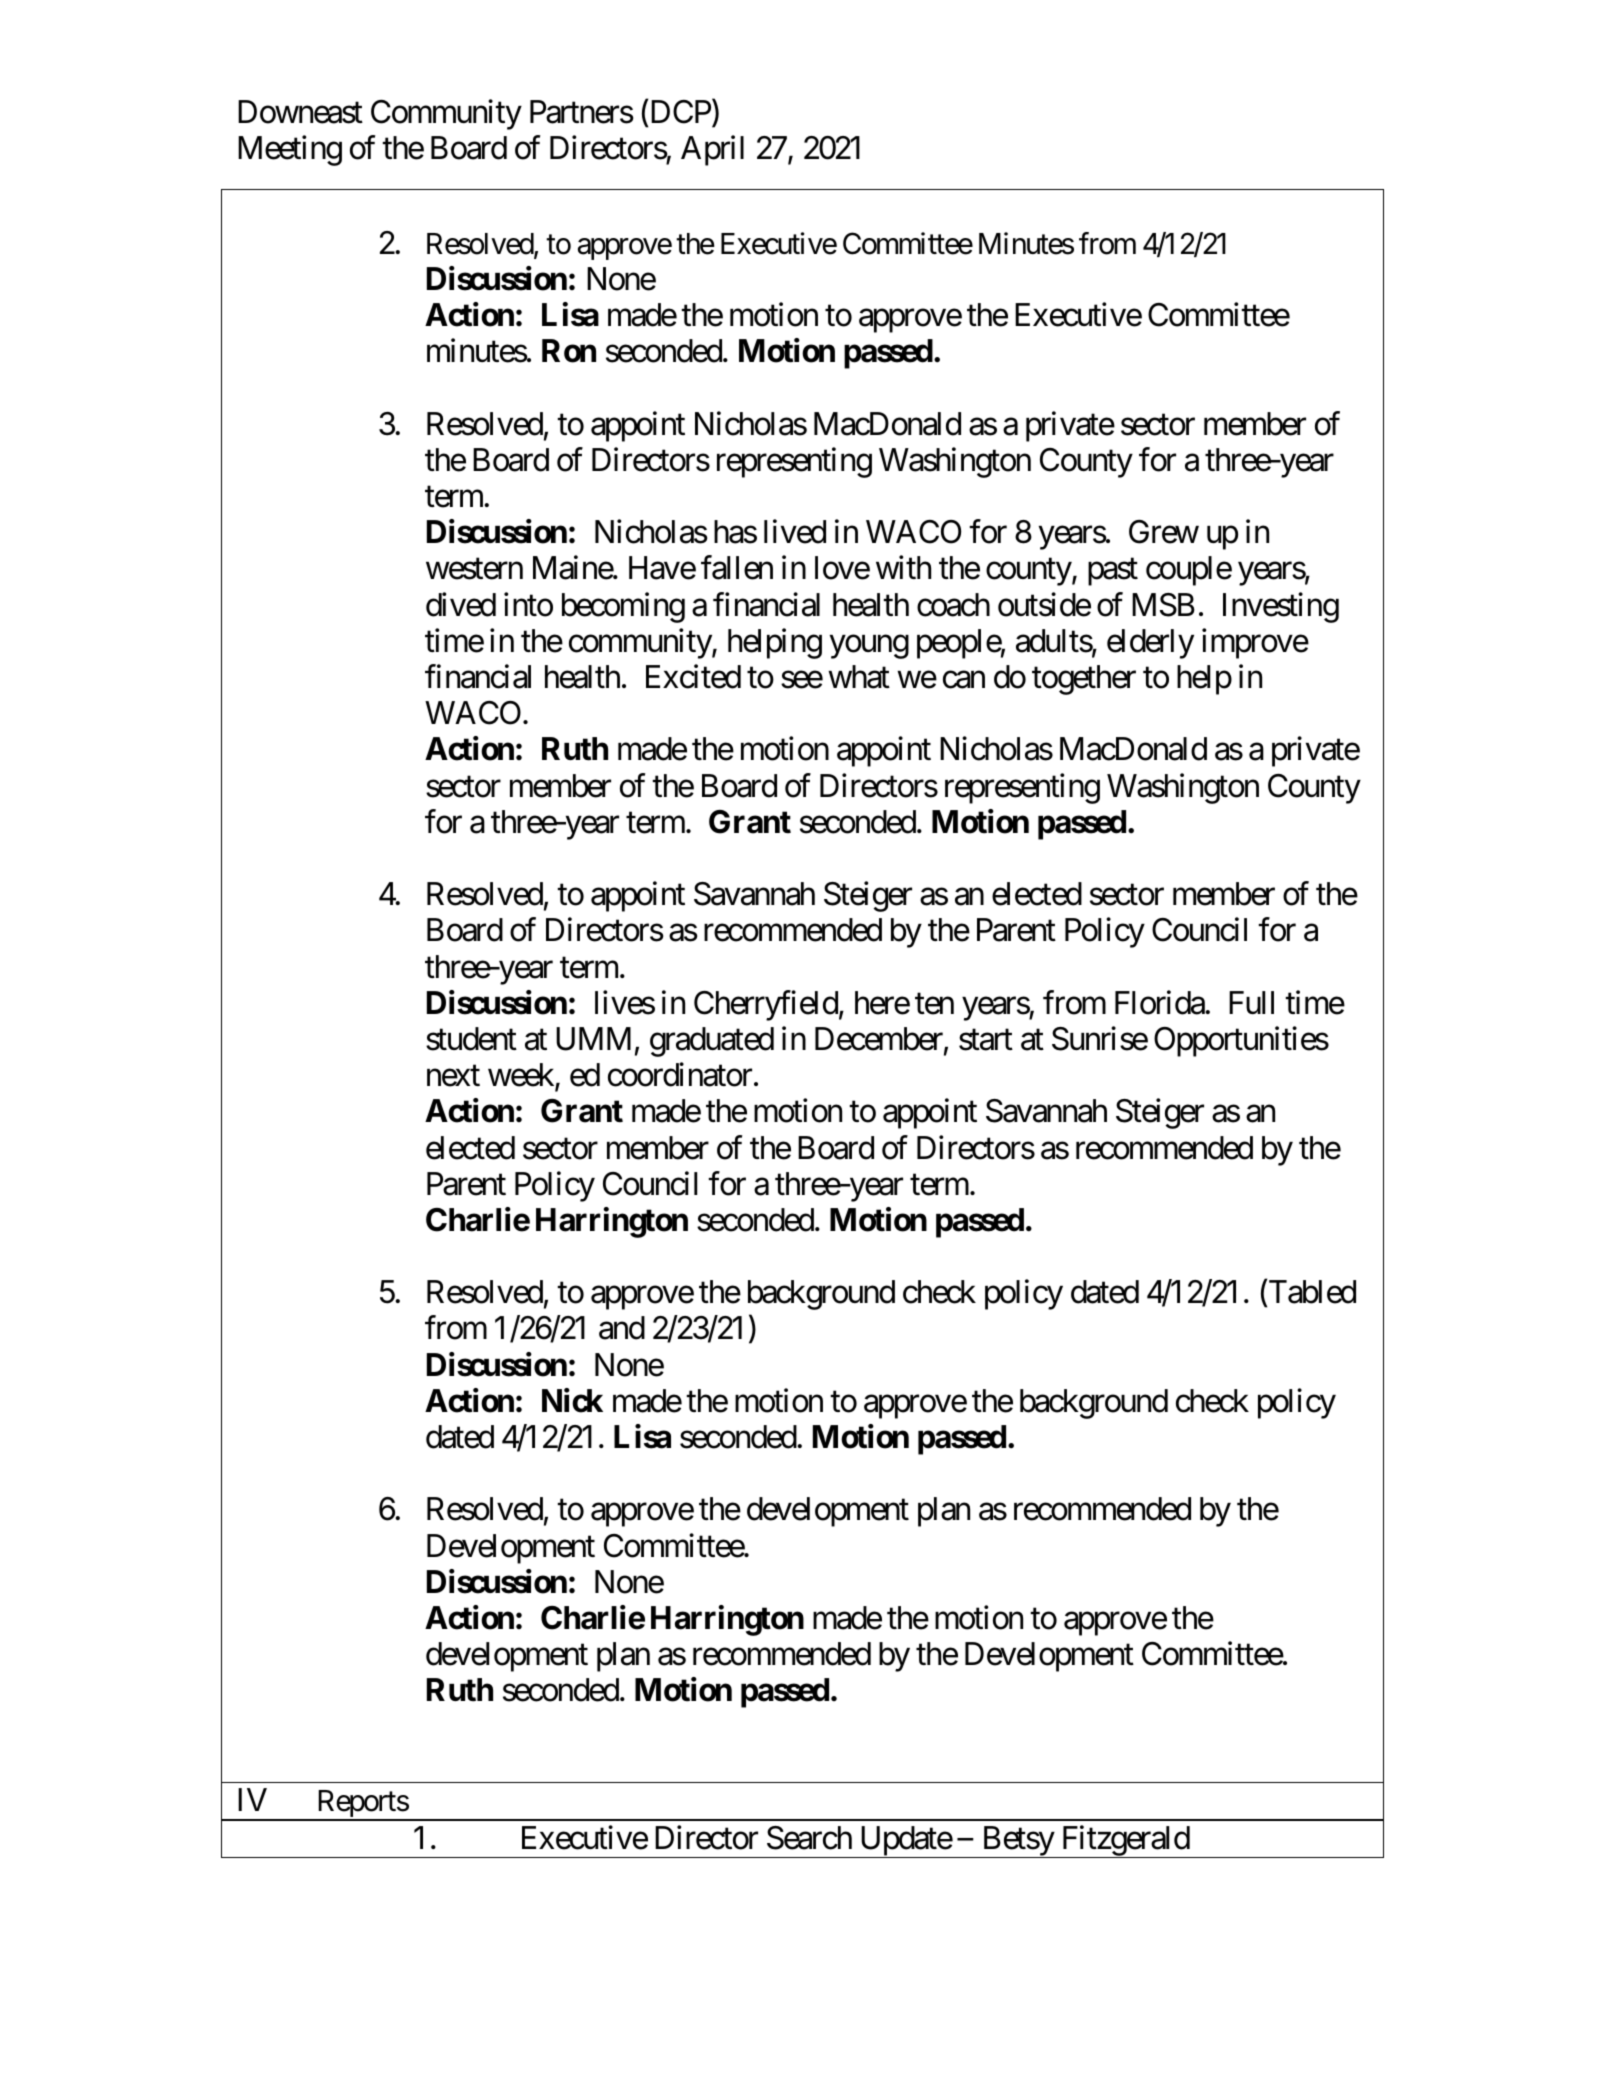 The width and height of the screenshot is (1605, 2077). I want to click on Fitzgerald, so click(1125, 1841).
